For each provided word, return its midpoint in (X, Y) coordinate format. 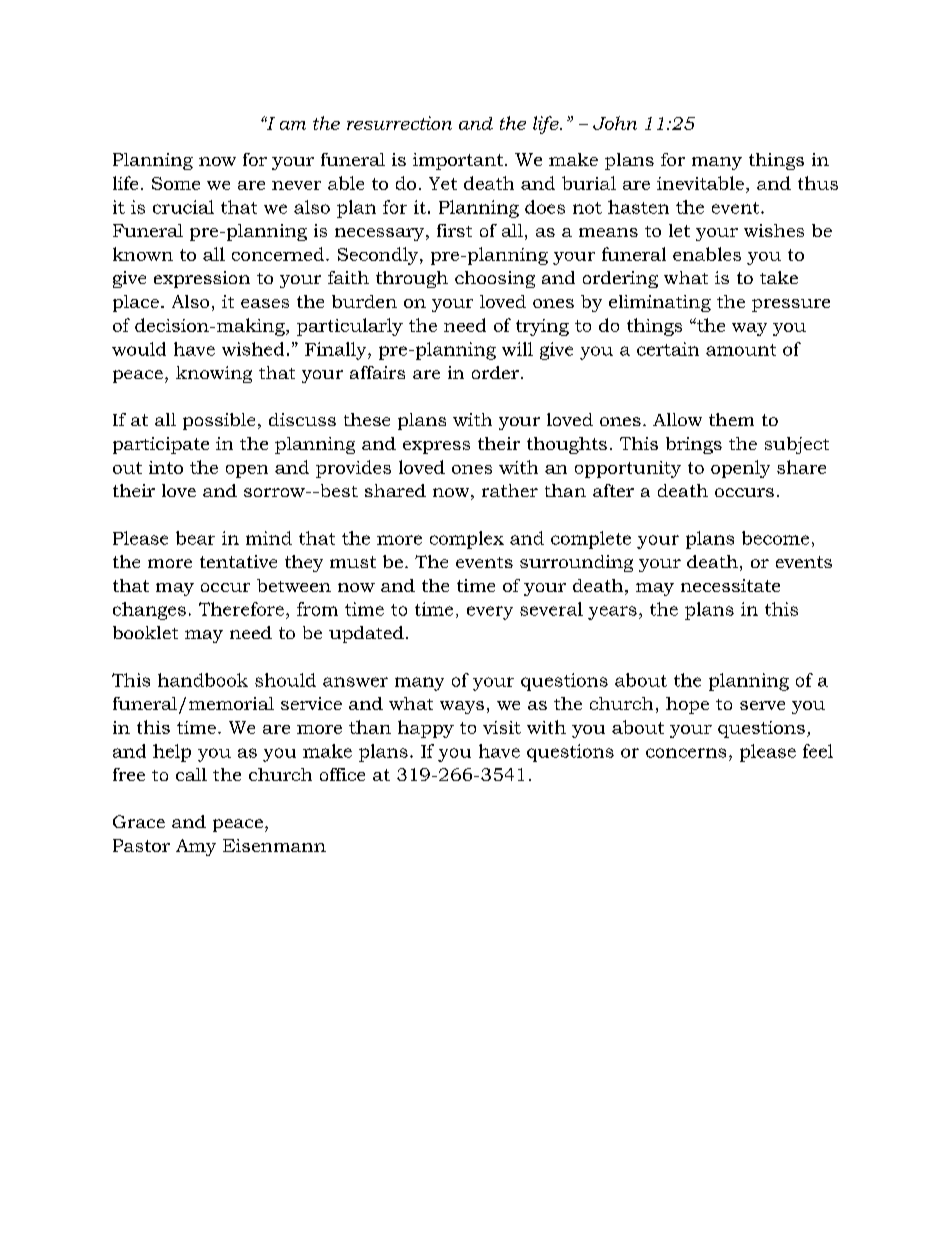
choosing (495, 279)
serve (762, 705)
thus (818, 183)
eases (265, 303)
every (490, 613)
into (166, 467)
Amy (196, 847)
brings (694, 445)
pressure (791, 305)
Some (176, 183)
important (458, 161)
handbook (203, 680)
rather (510, 490)
